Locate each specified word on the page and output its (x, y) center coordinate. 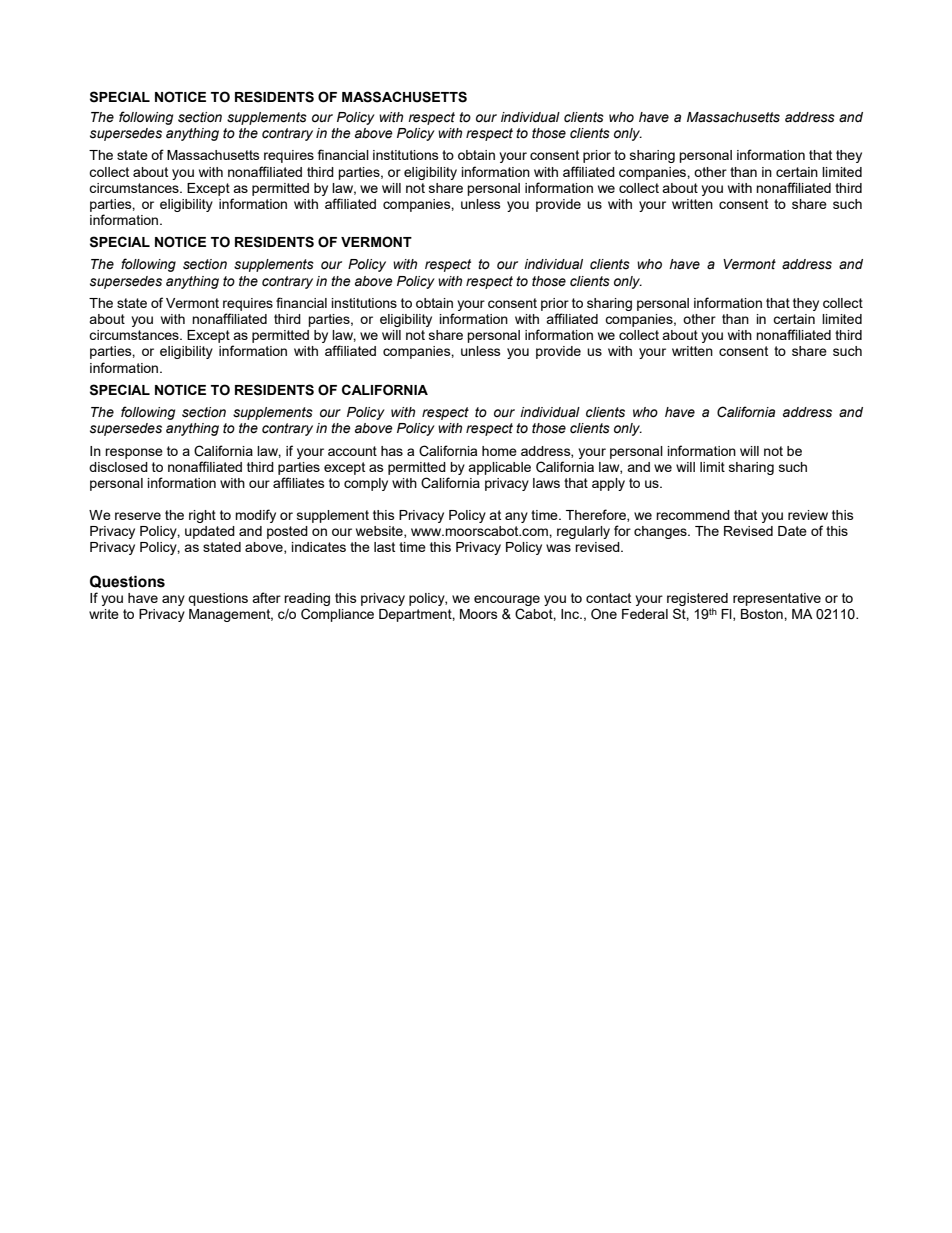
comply (366, 484)
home (499, 451)
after (266, 597)
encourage (507, 602)
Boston (763, 614)
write (104, 614)
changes (661, 532)
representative (777, 599)
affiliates (299, 482)
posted (287, 532)
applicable (499, 468)
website (380, 532)
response (134, 453)
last (384, 547)
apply (608, 484)
